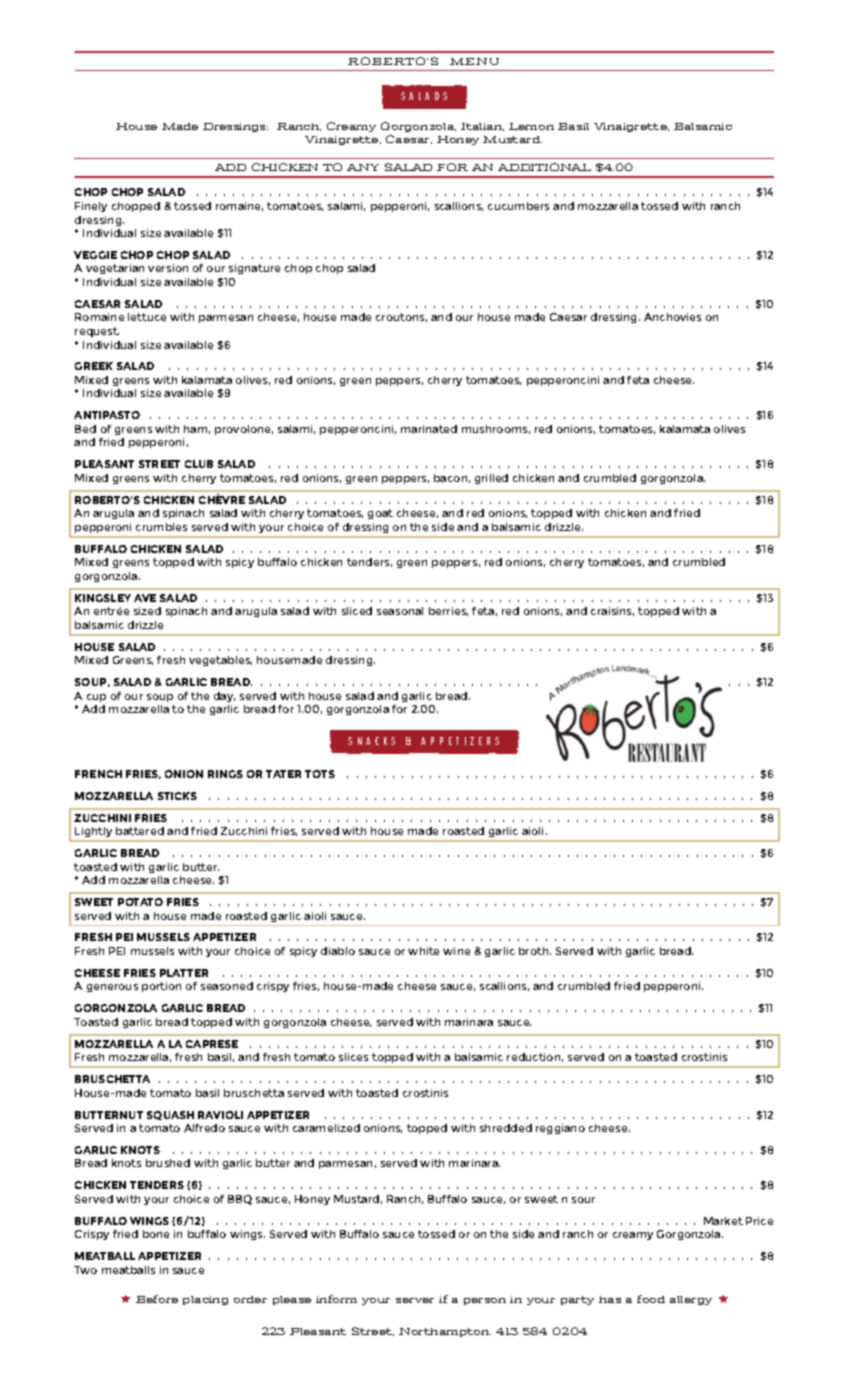  Describe the element at coordinates (157, 1299) in the screenshot. I see `Before` at that location.
